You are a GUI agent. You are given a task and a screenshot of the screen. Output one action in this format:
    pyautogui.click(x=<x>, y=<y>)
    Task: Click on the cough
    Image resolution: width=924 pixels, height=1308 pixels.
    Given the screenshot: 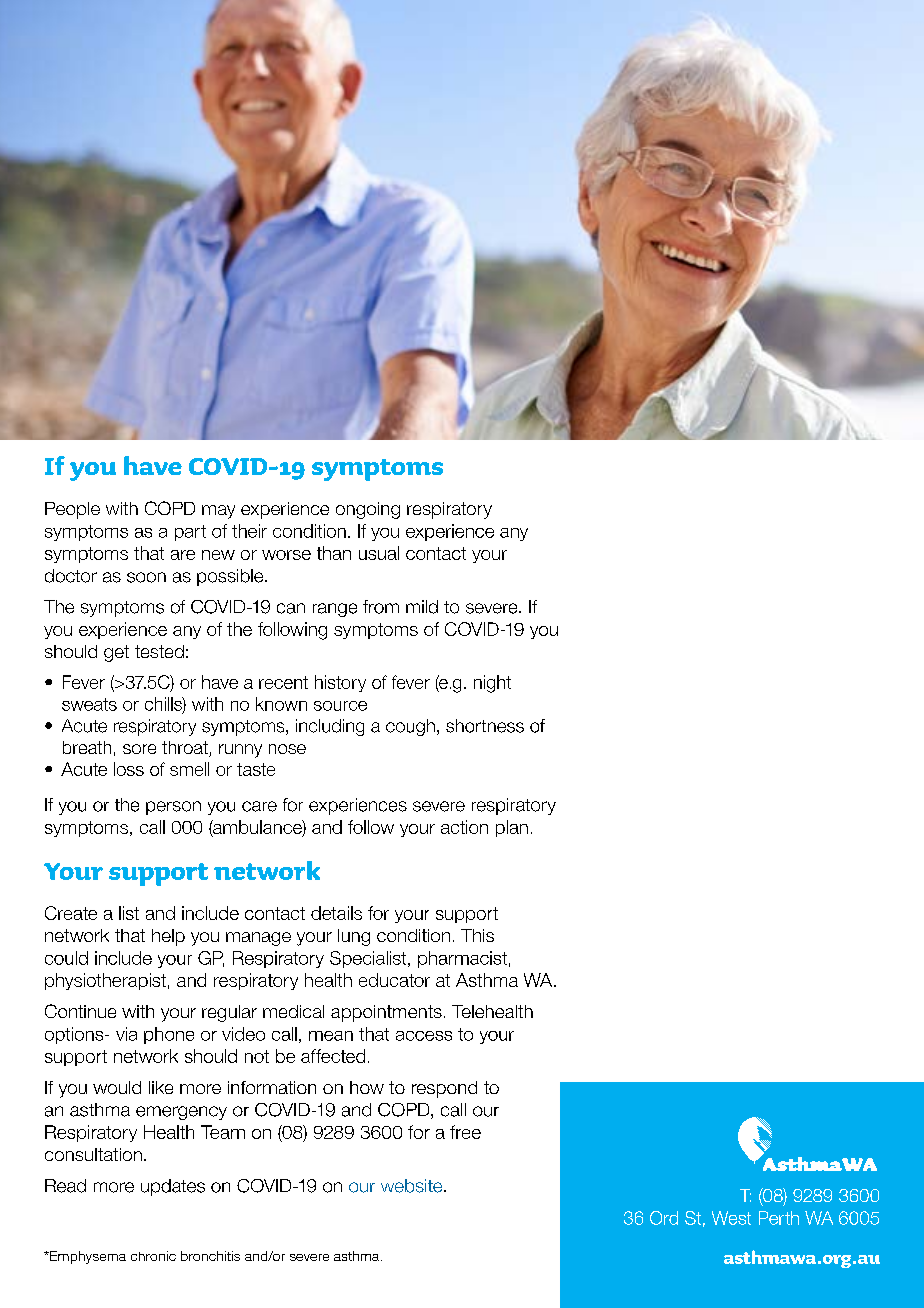 What is the action you would take?
    pyautogui.click(x=410, y=727)
